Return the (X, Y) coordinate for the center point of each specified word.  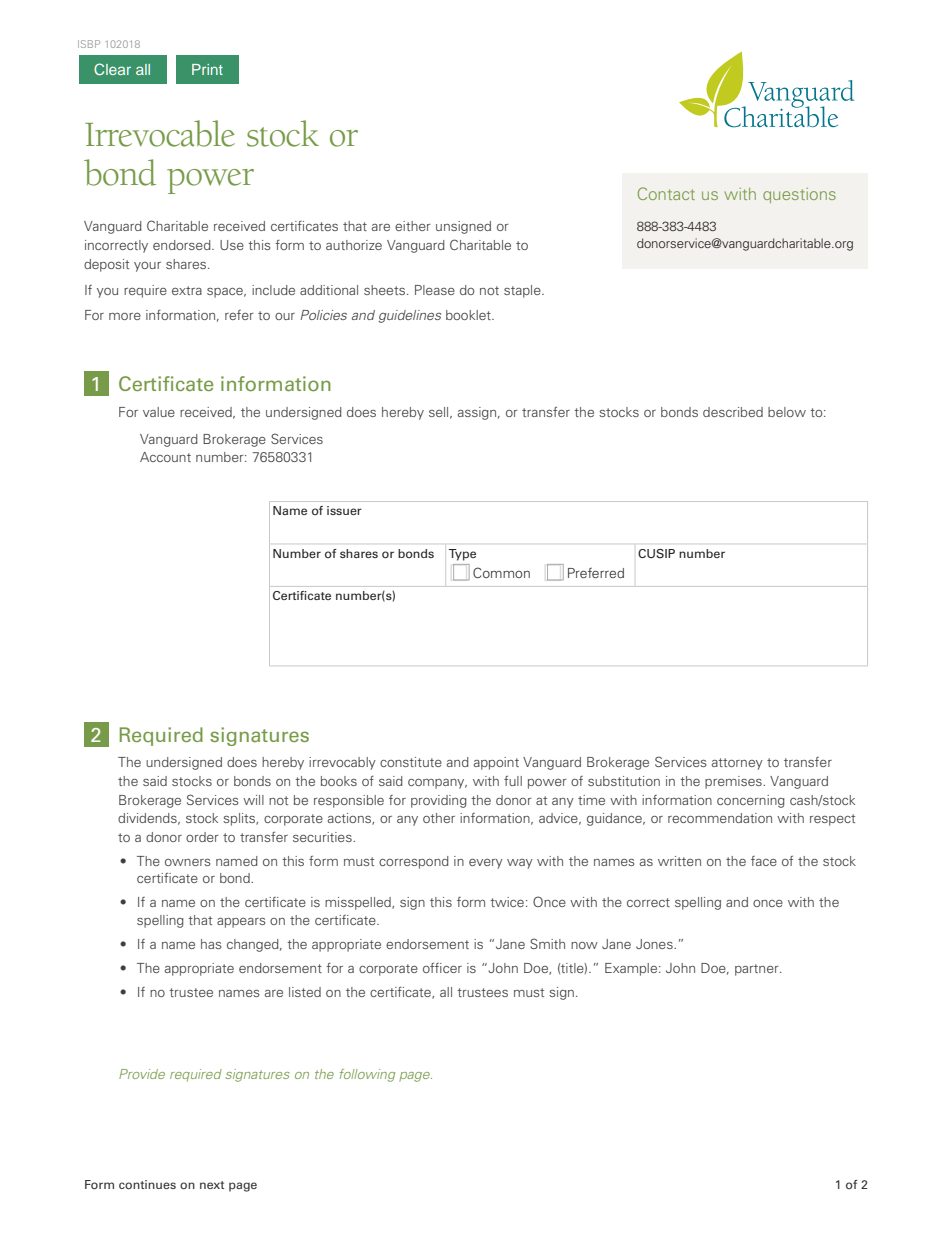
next (212, 1185)
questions (799, 195)
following (367, 1075)
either (413, 226)
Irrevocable (160, 133)
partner (758, 970)
